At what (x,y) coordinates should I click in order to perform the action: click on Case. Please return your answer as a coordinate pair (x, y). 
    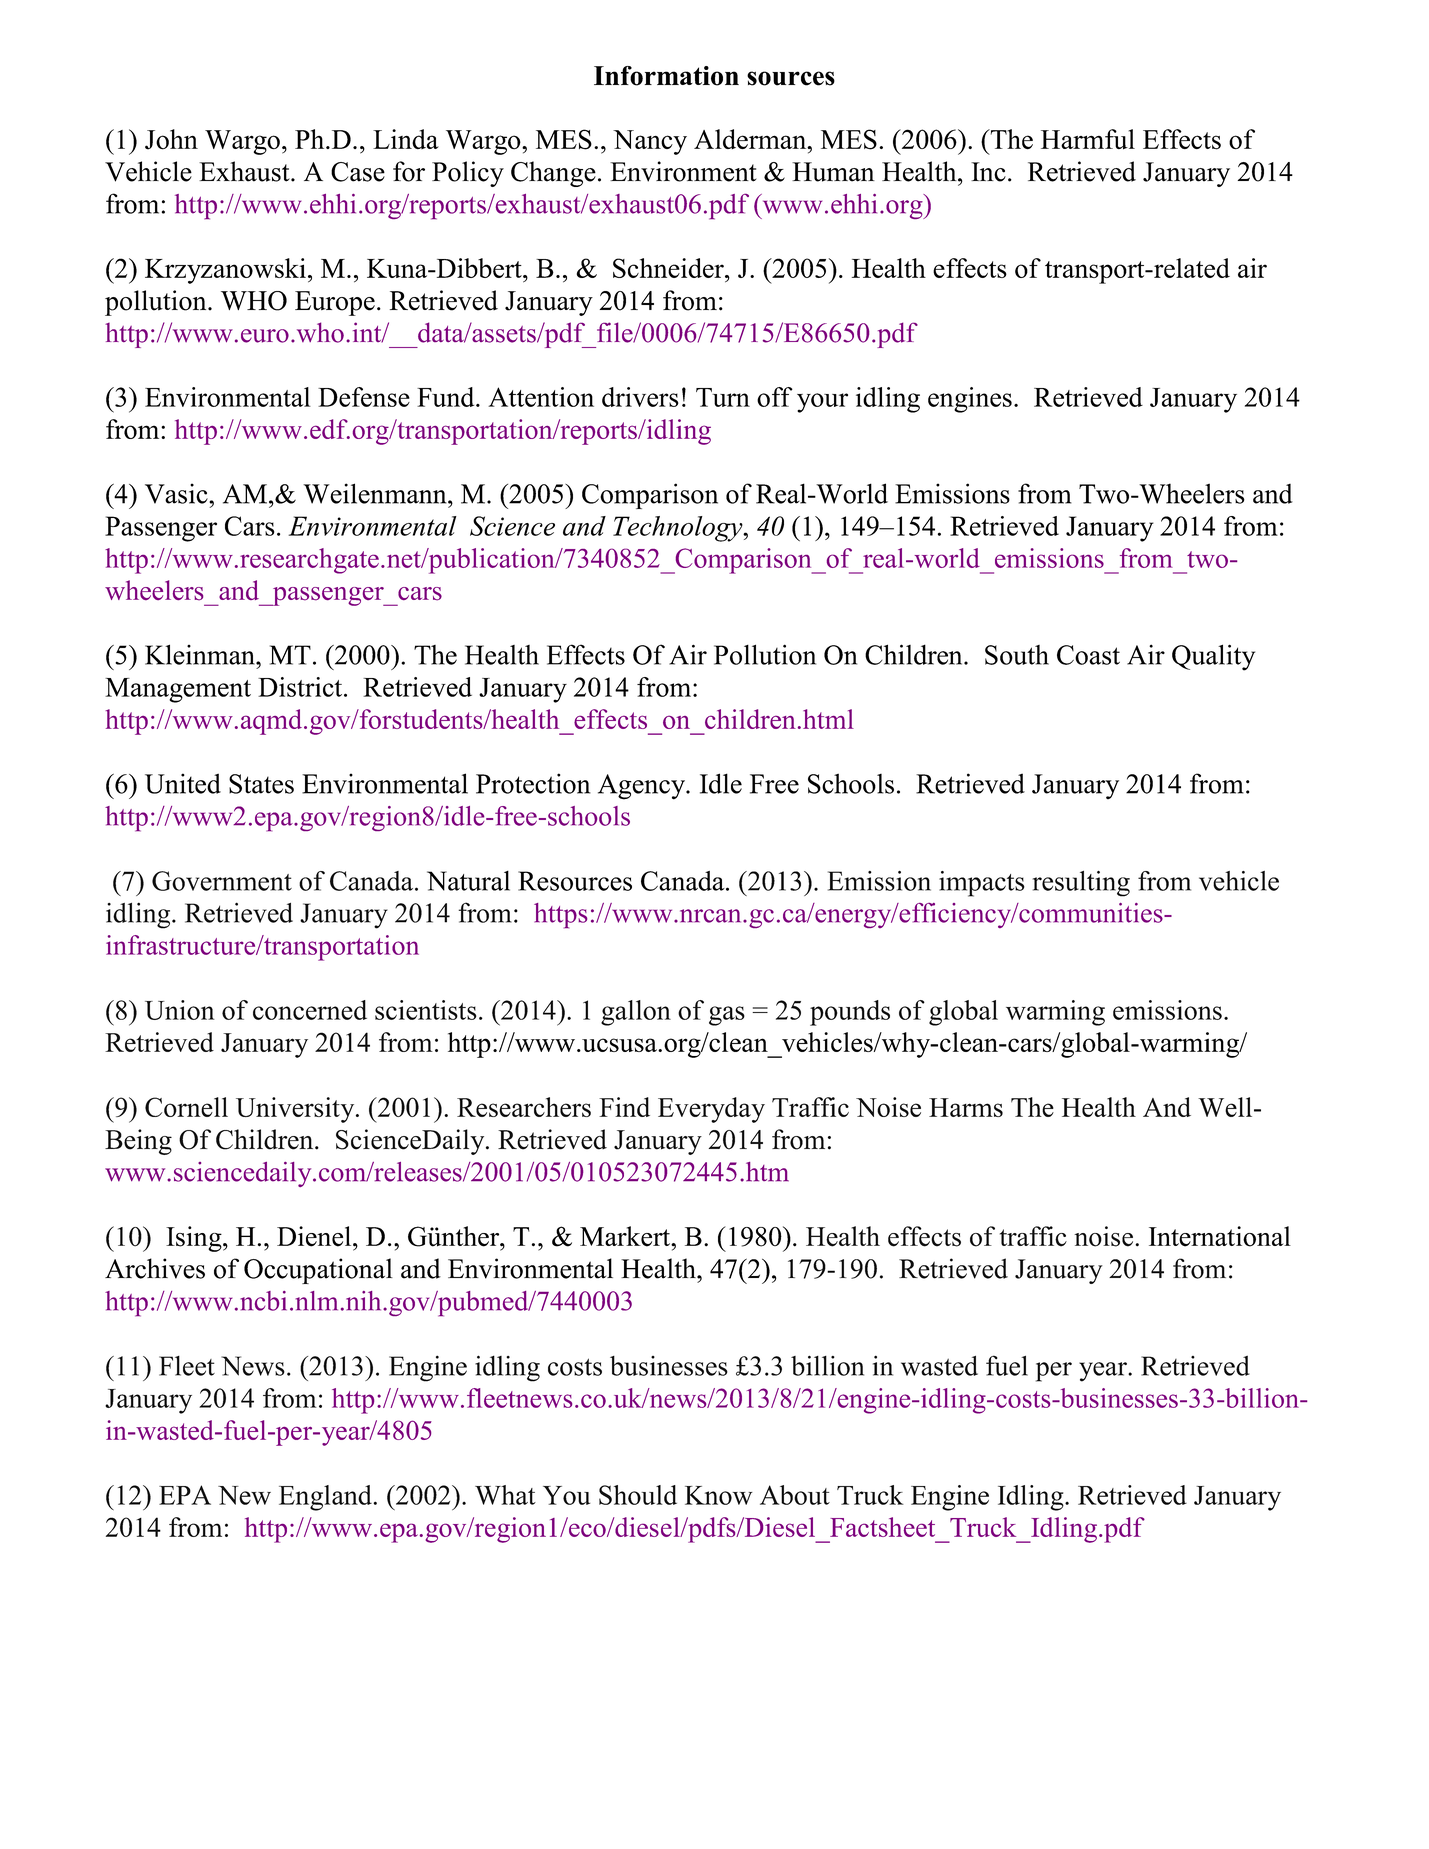
    Looking at the image, I should click on (358, 172).
